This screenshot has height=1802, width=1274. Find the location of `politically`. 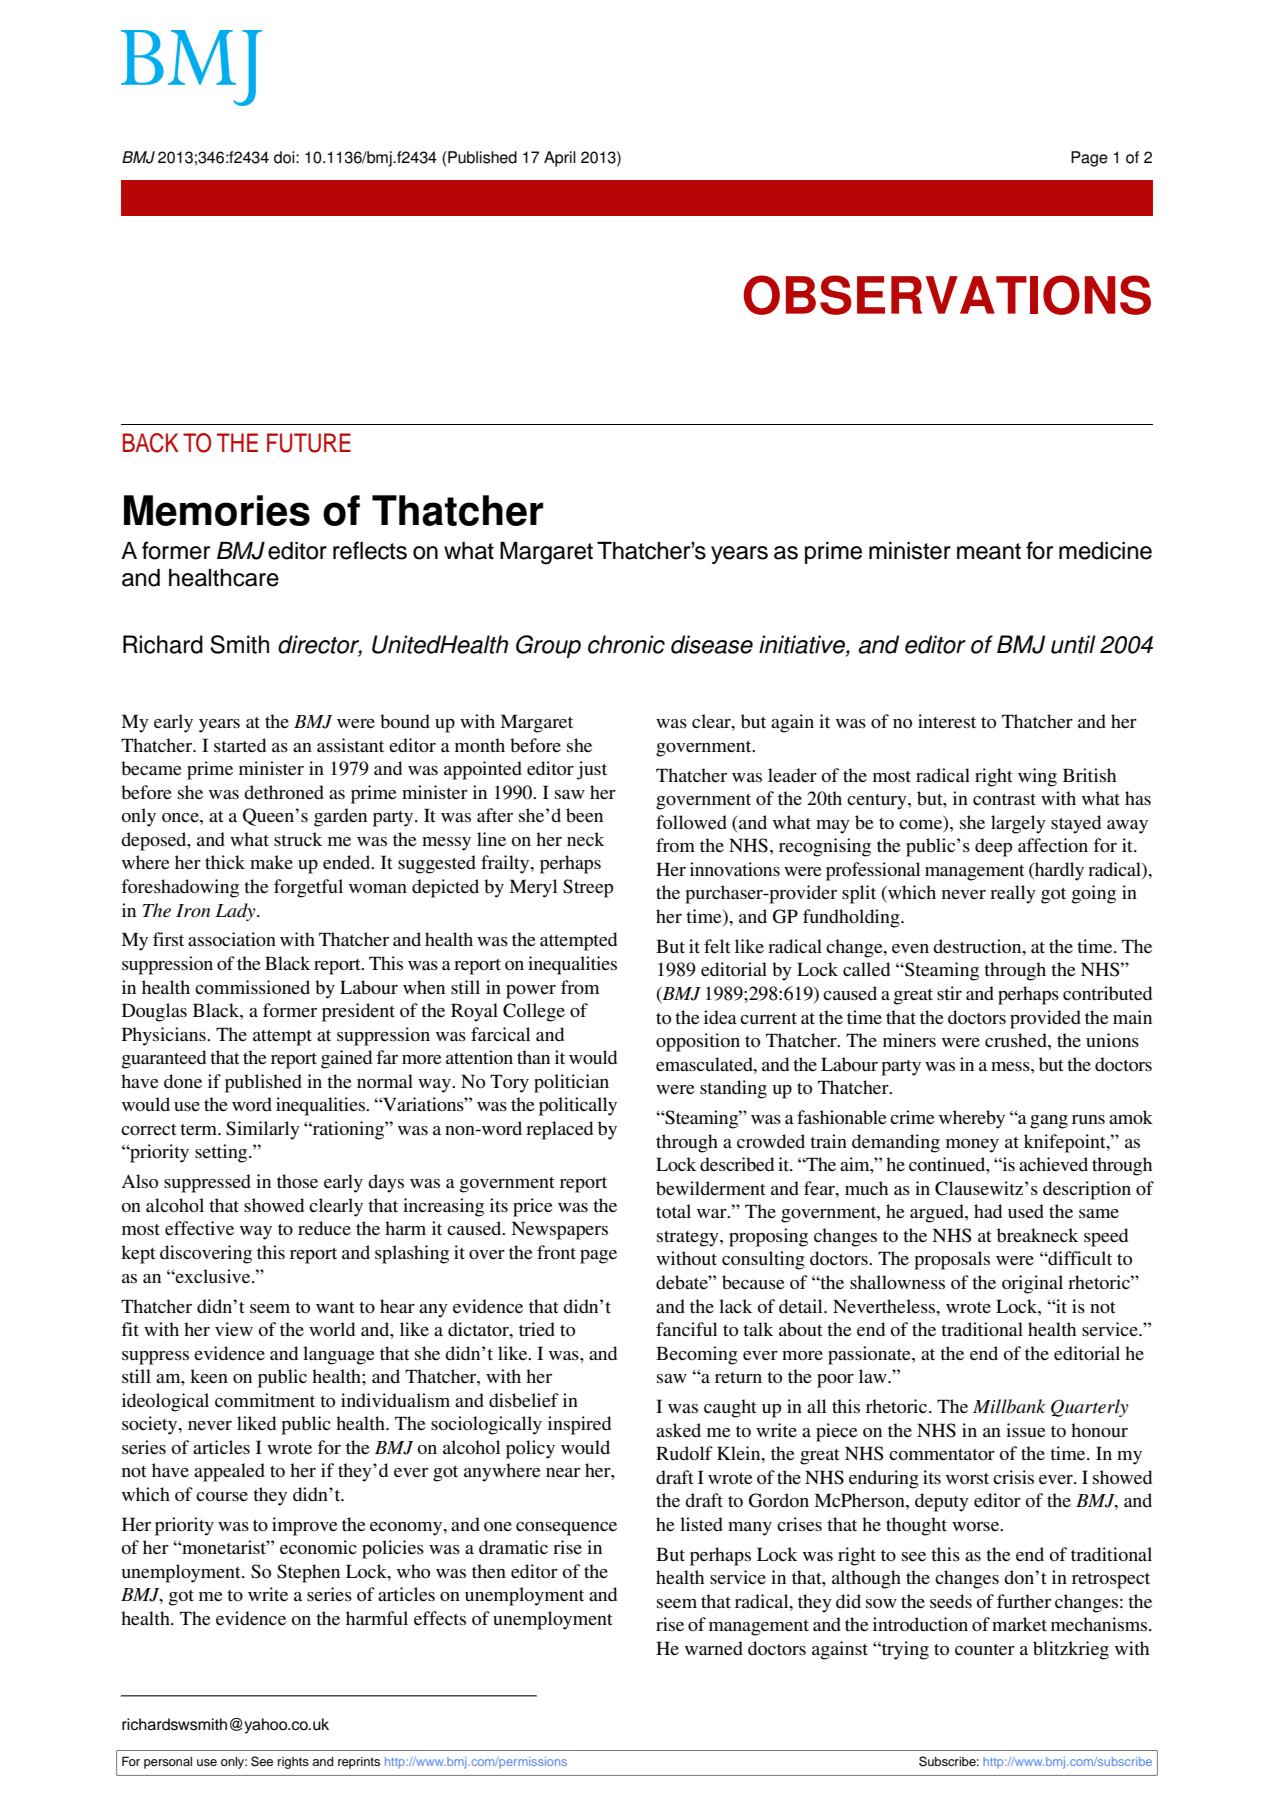

politically is located at coordinates (578, 1106).
